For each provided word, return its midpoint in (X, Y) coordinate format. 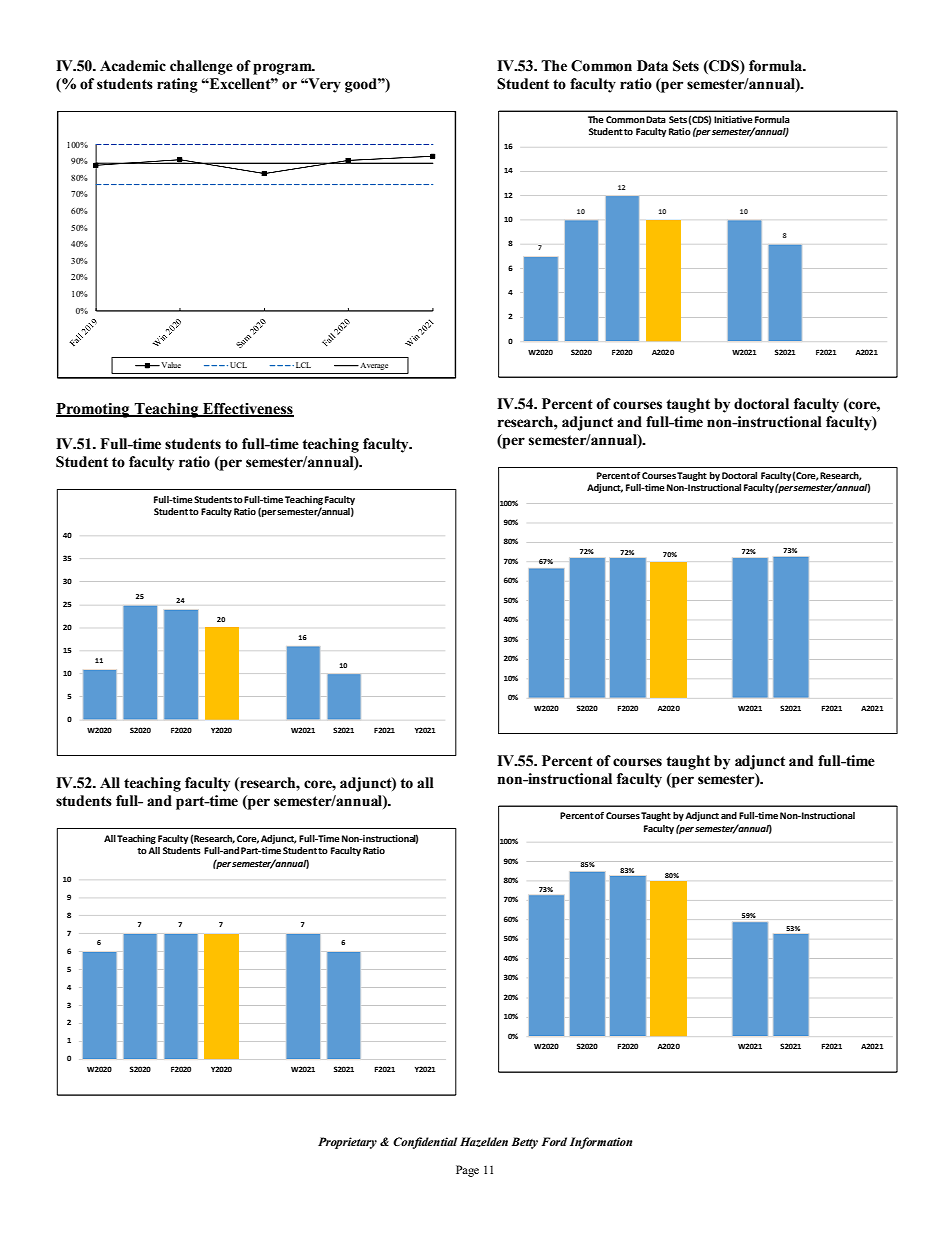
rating (177, 85)
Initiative (733, 119)
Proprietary (347, 1143)
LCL (303, 365)
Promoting (94, 410)
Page (467, 1171)
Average (373, 366)
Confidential (425, 1143)
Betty (525, 1143)
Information (601, 1143)
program (283, 69)
